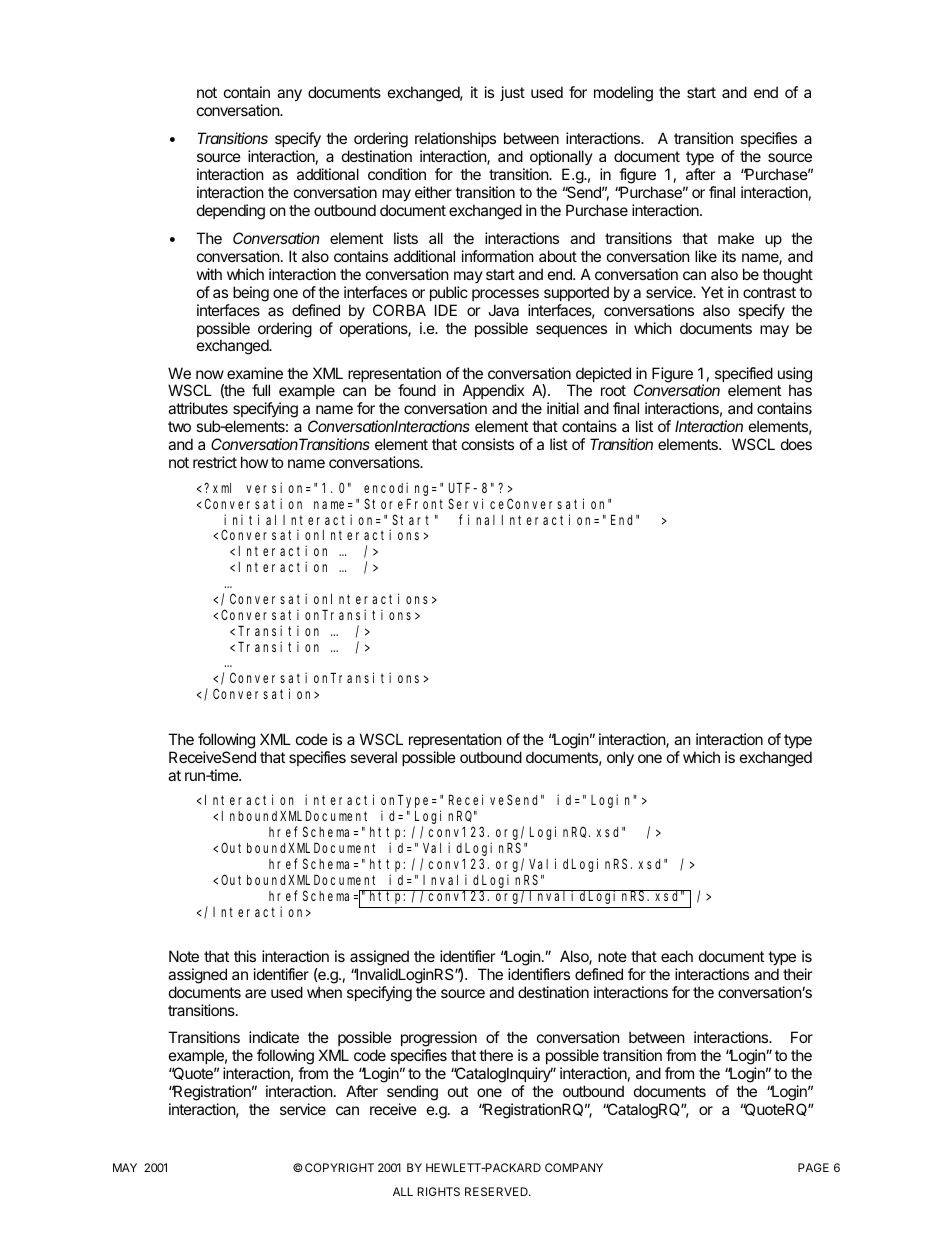 This screenshot has width=952, height=1233. I want to click on depending, so click(231, 212).
